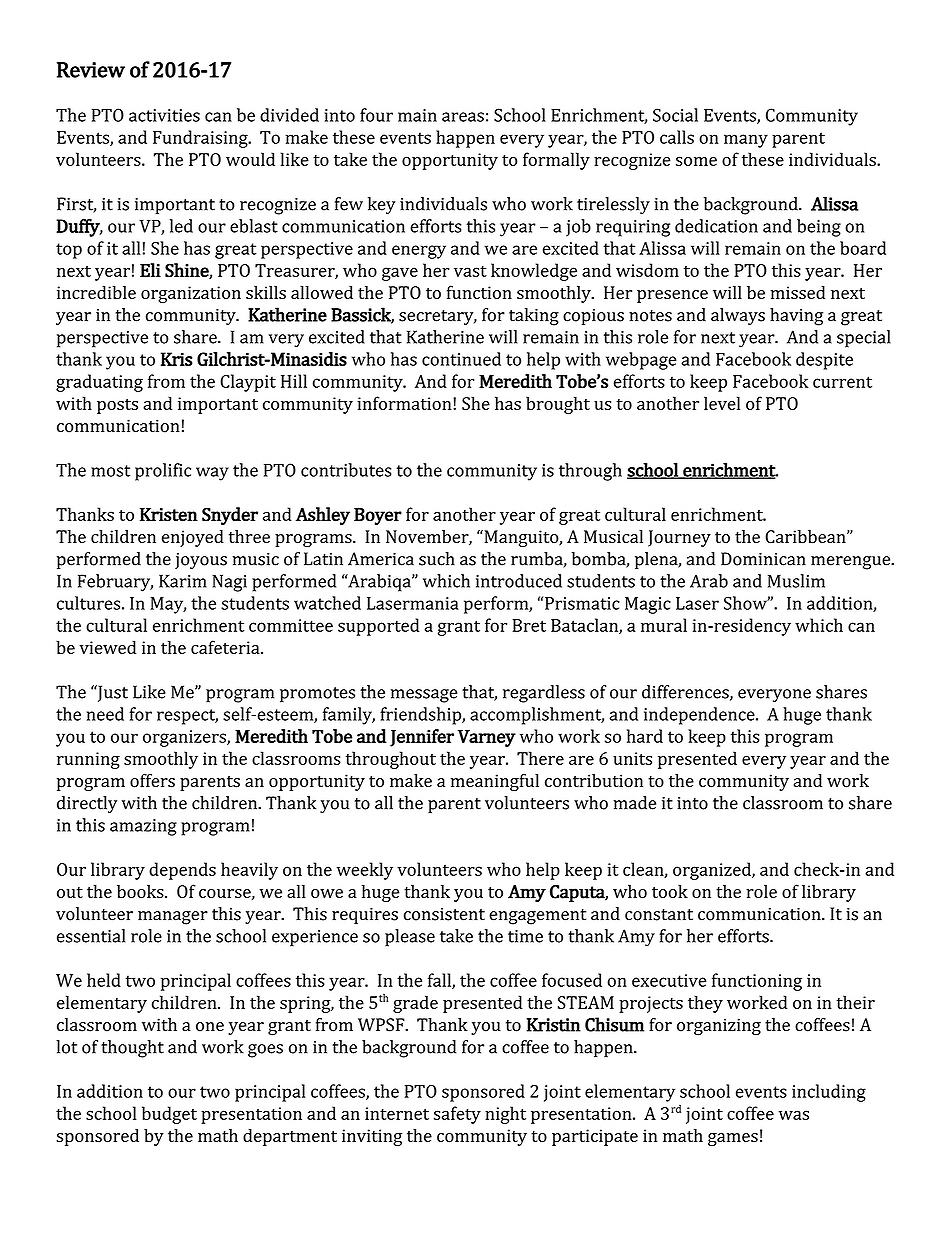  Describe the element at coordinates (746, 141) in the screenshot. I see `many` at that location.
